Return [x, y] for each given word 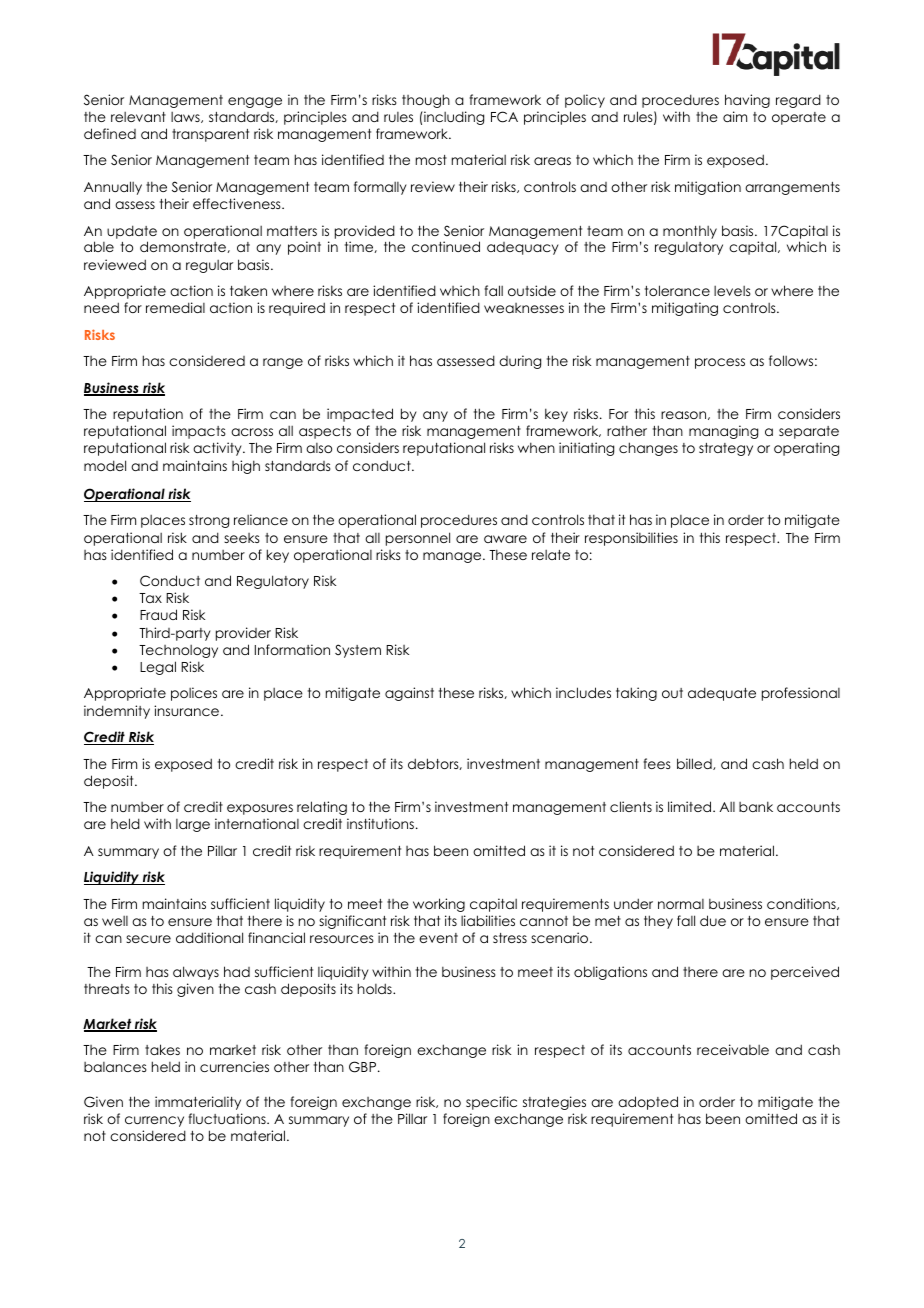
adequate [722, 694]
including [453, 118]
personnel [418, 539]
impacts [199, 432]
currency [154, 1121]
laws [186, 117]
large [193, 825]
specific [491, 1103]
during [520, 362]
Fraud [158, 614]
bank [756, 806]
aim [735, 116]
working [439, 905]
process [720, 363]
